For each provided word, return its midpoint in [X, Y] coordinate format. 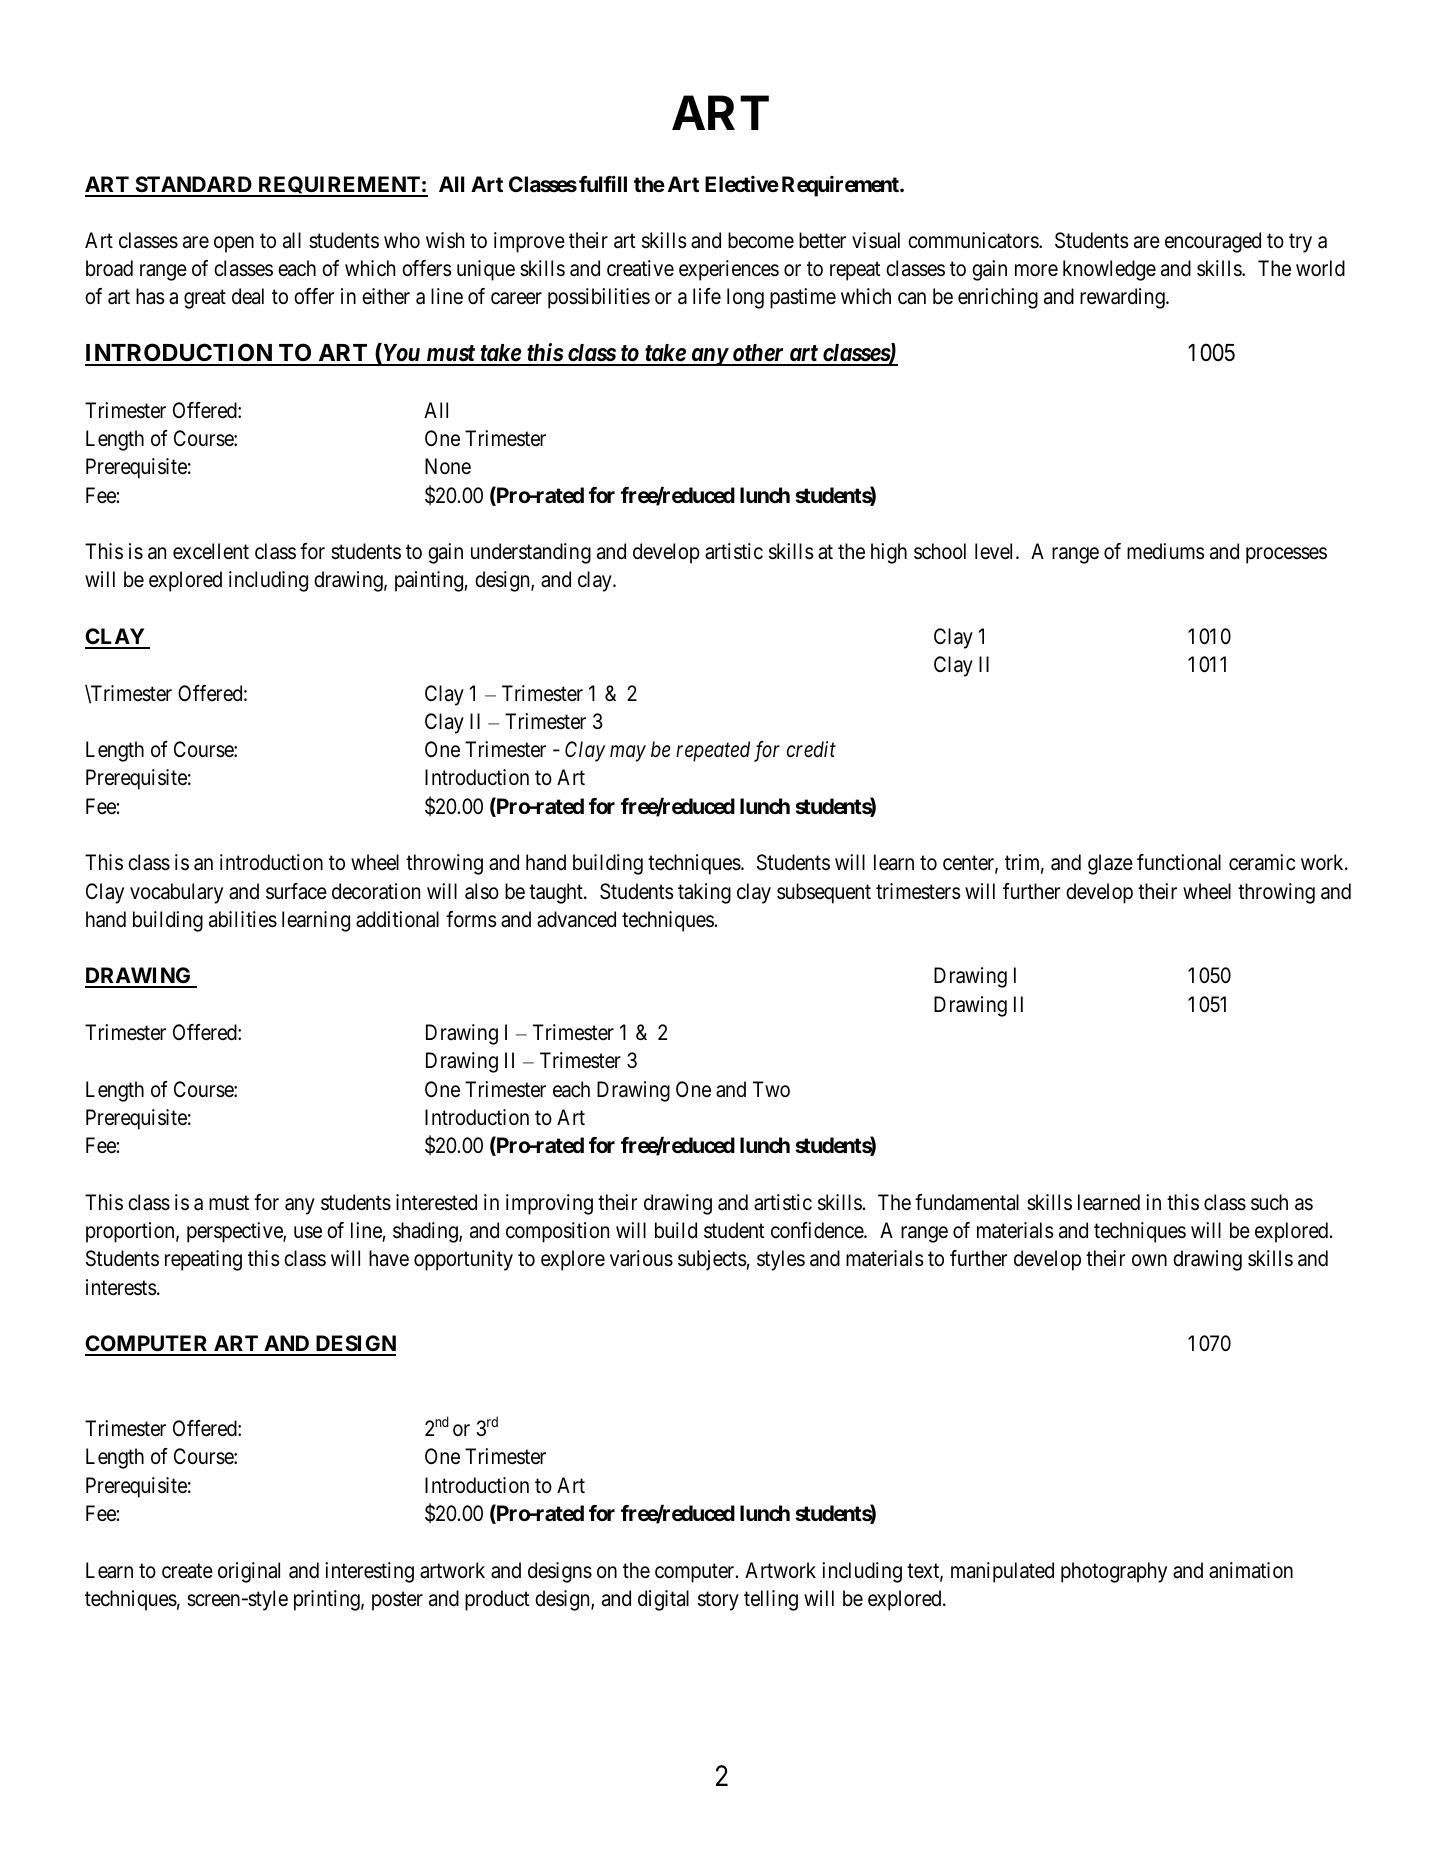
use [308, 1232]
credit [811, 749]
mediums [1166, 551]
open [234, 244]
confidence [818, 1230]
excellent [211, 551]
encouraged [1213, 242]
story [718, 1601]
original [249, 1572]
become [761, 240]
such [1269, 1202]
